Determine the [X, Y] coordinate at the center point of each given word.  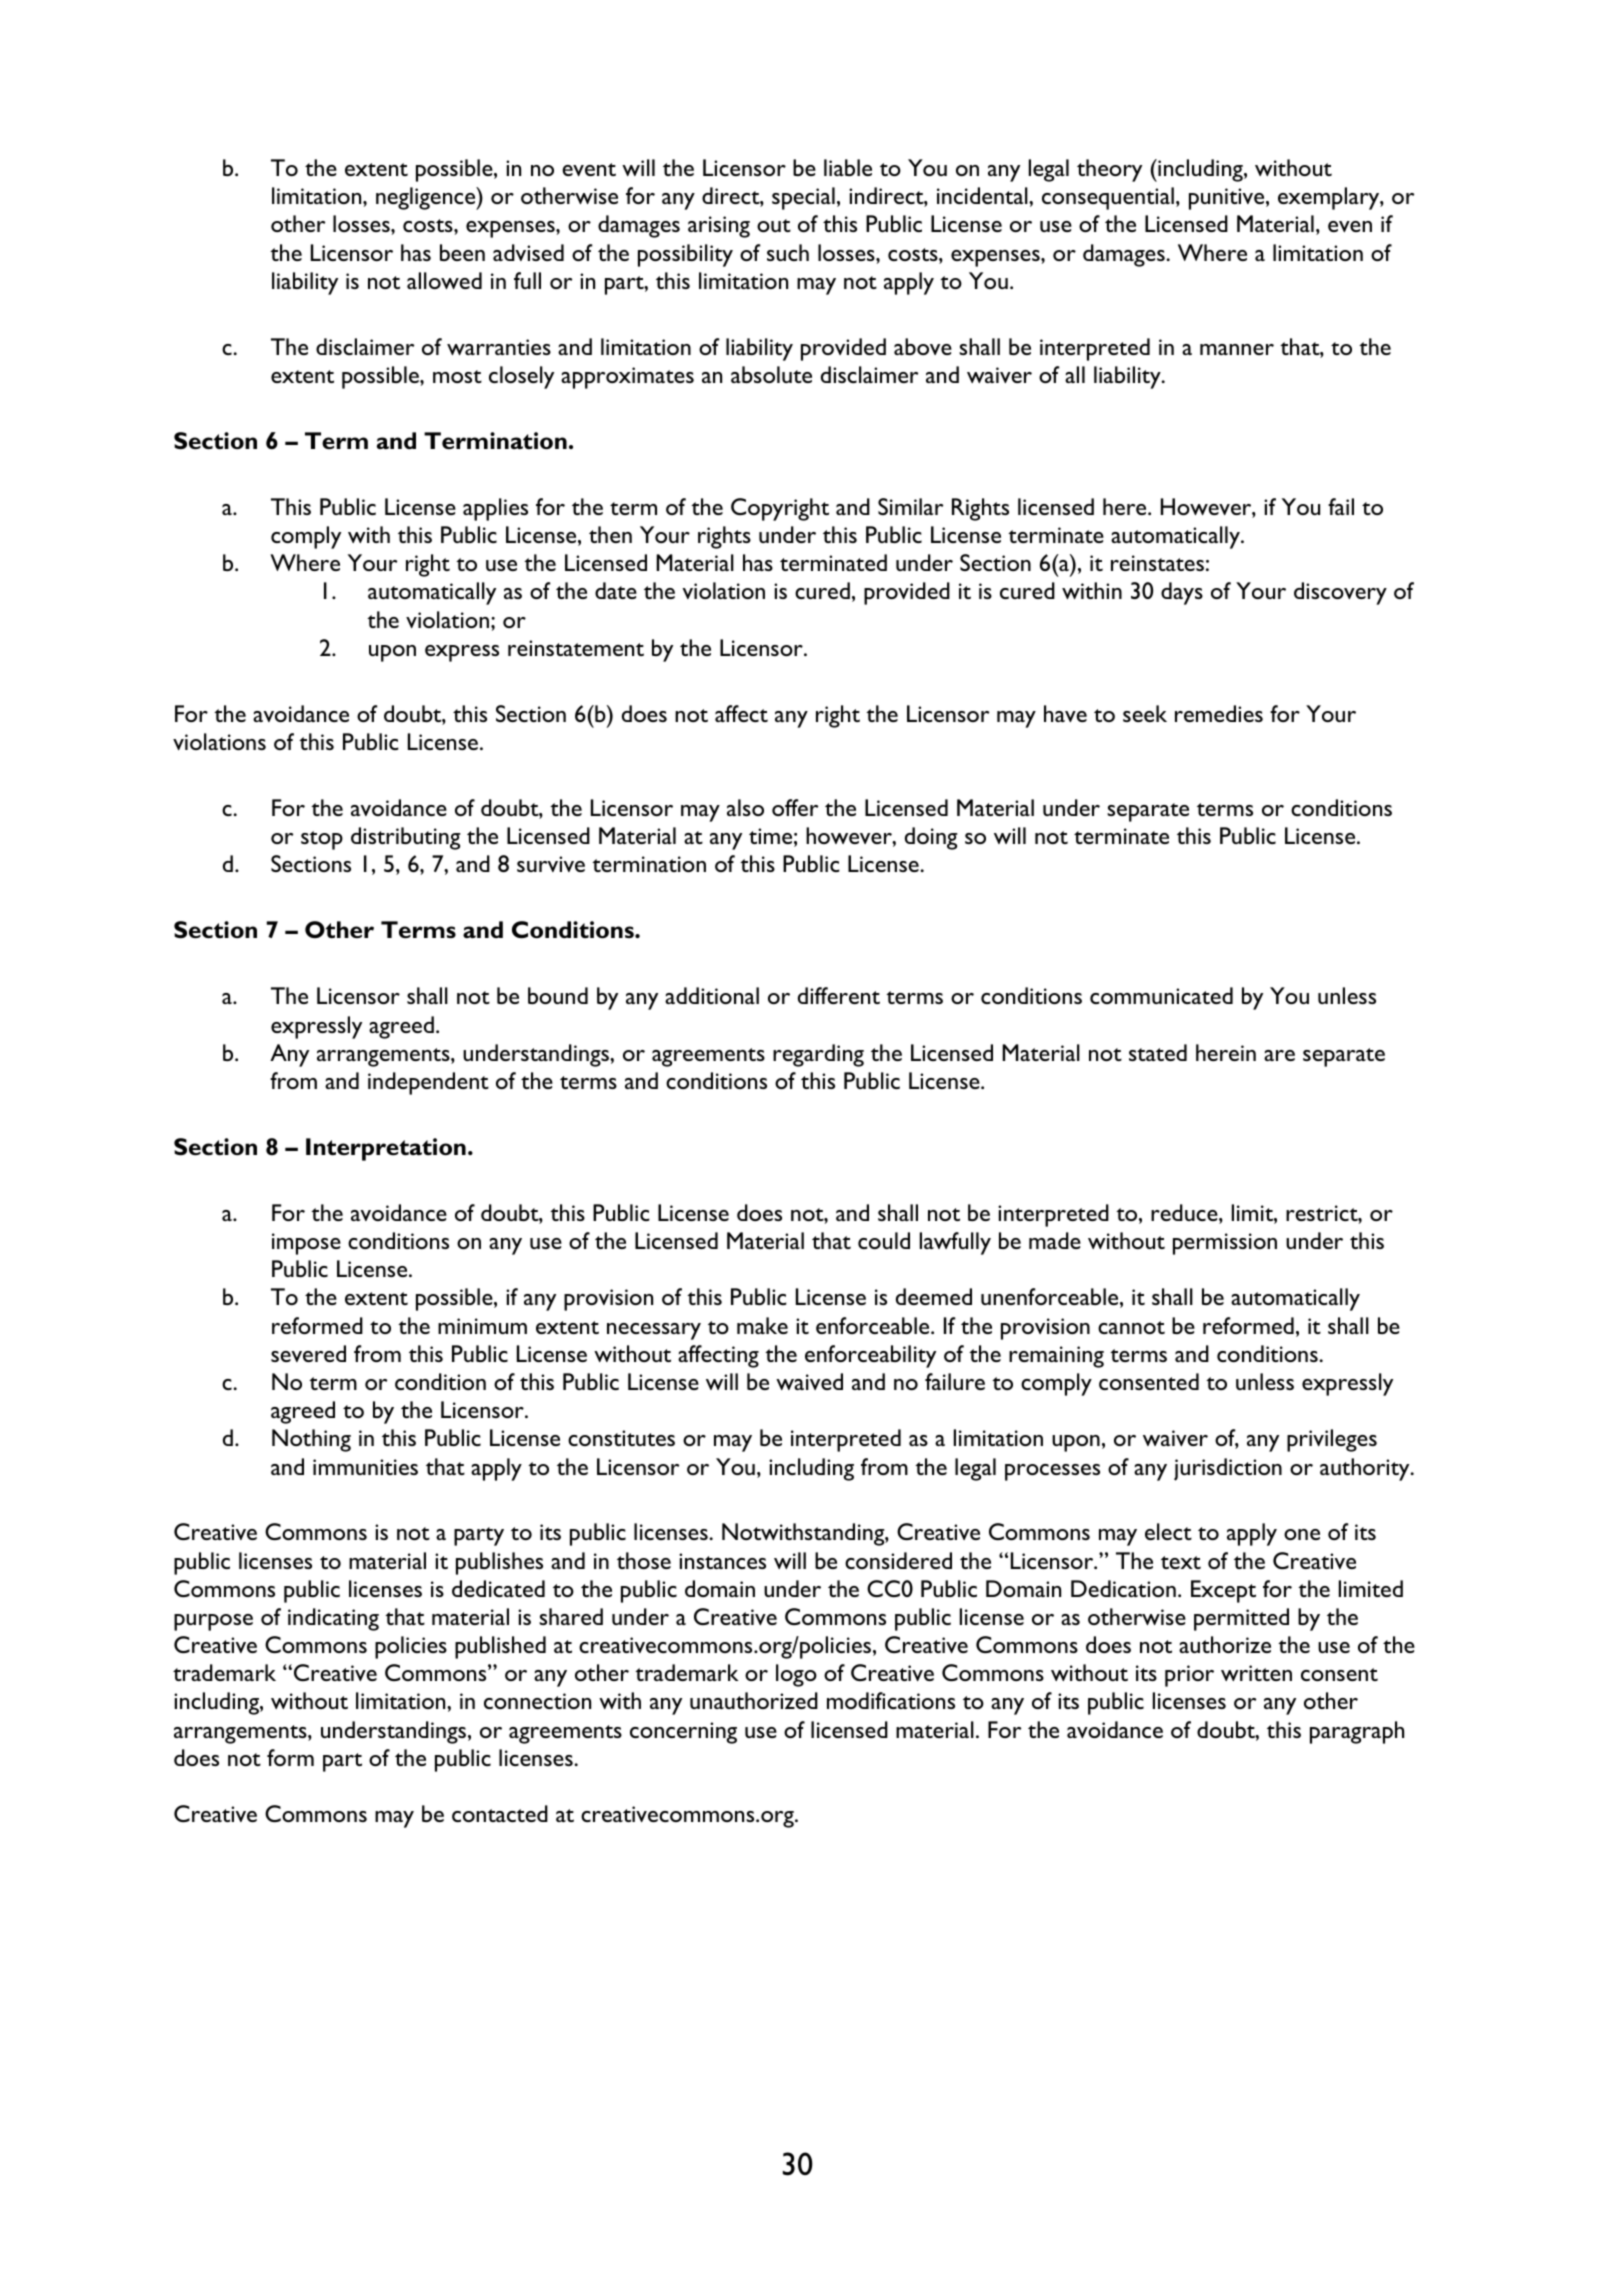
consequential [1108, 198]
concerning [683, 1733]
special [803, 198]
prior [1189, 1676]
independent [428, 1083]
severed [308, 1353]
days [1182, 593]
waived [809, 1381]
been [462, 252]
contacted [500, 1813]
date [616, 590]
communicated [1161, 995]
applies [495, 509]
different [839, 995]
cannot [1131, 1327]
